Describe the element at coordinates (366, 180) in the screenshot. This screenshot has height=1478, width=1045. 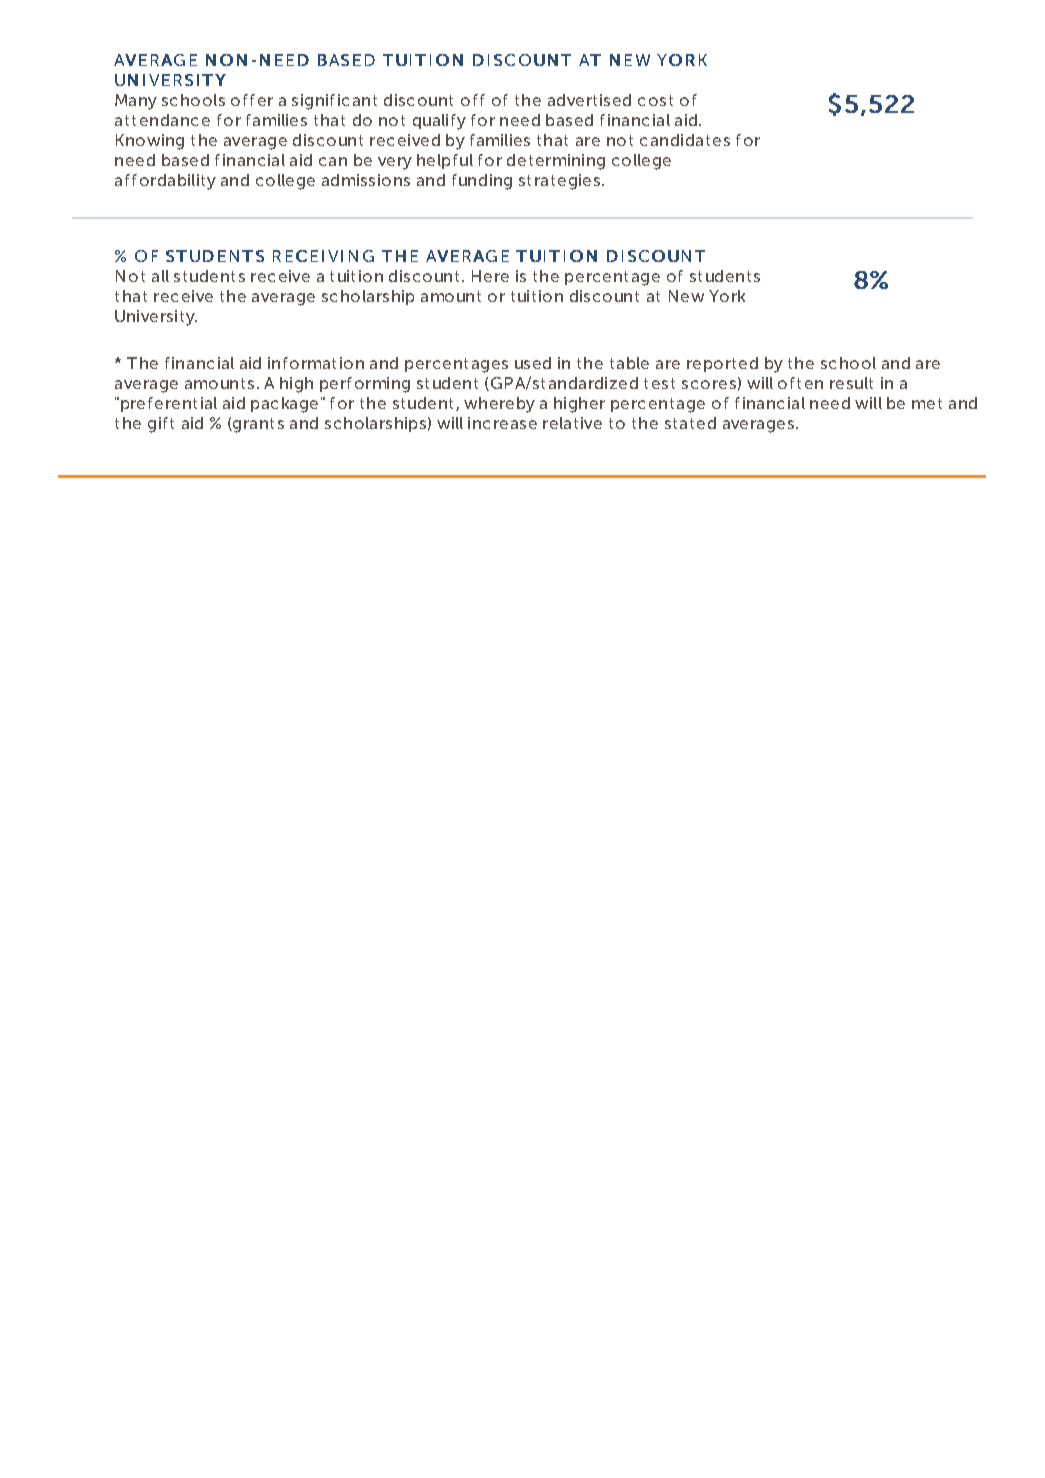
I see `admissions` at that location.
